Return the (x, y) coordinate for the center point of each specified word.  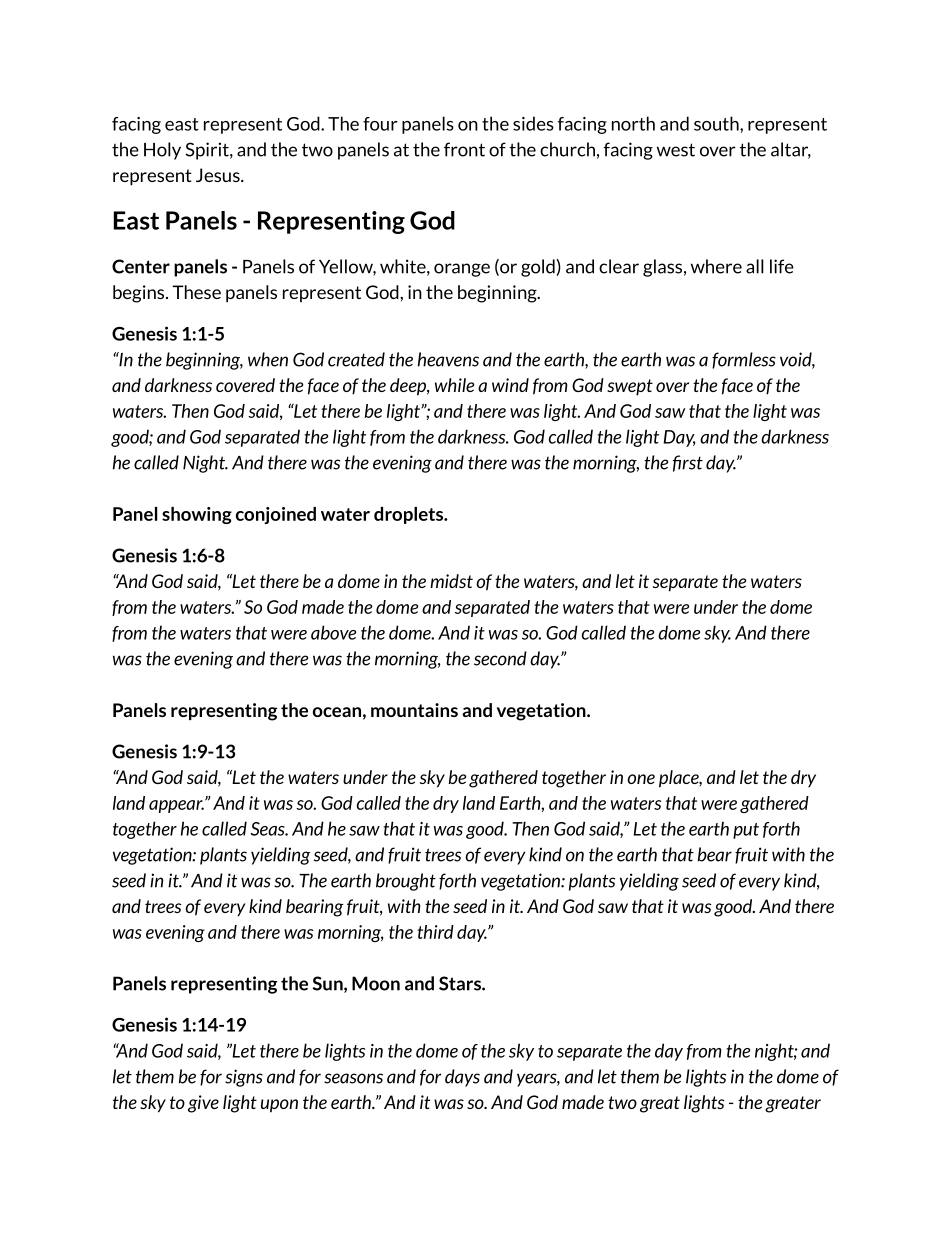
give (203, 1104)
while (455, 385)
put (746, 831)
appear (176, 806)
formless (744, 360)
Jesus (219, 175)
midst (451, 581)
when (268, 359)
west (676, 150)
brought (406, 882)
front (464, 149)
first (688, 463)
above (333, 632)
